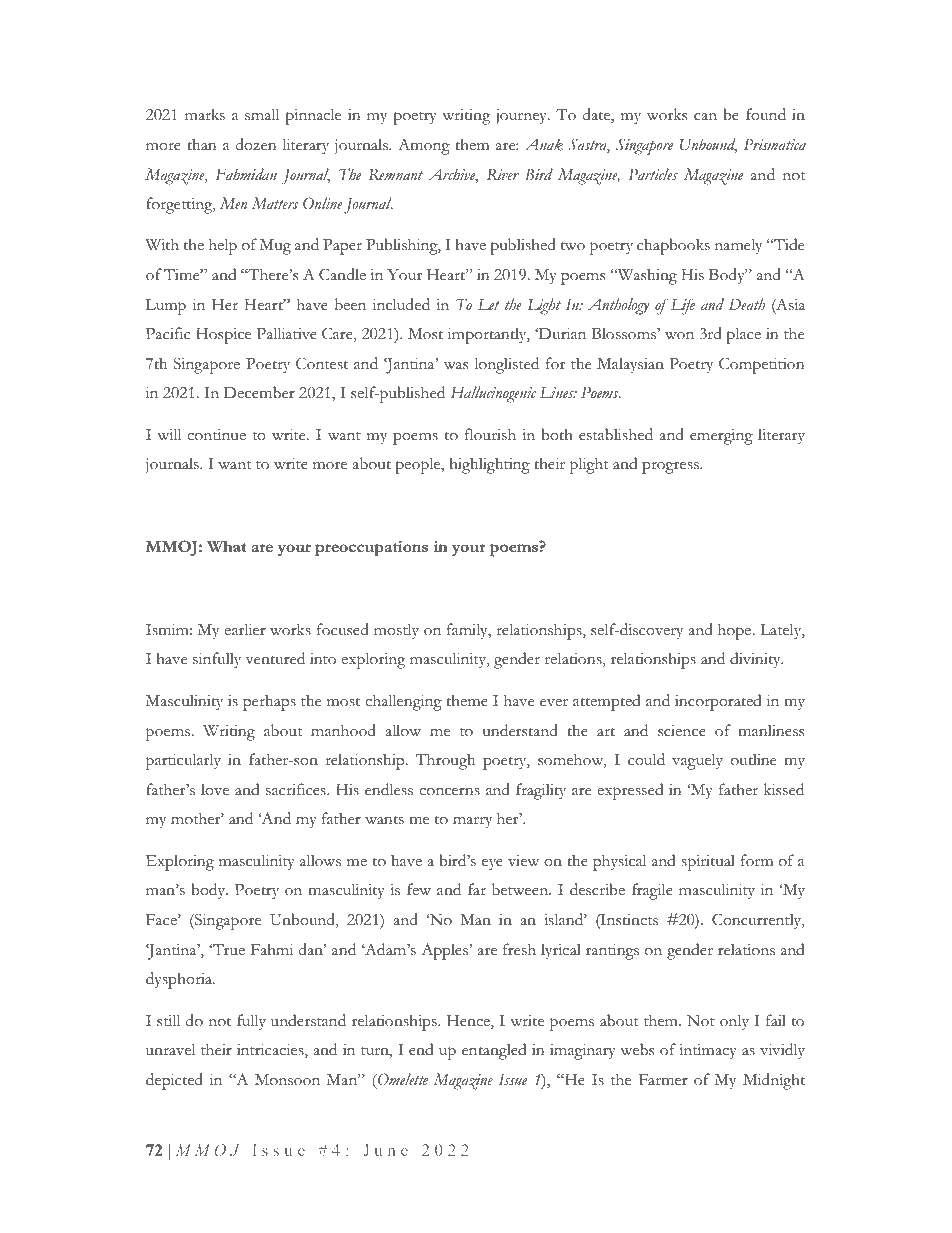 This page has width=952, height=1233. What do you see at coordinates (490, 434) in the page?
I see `flourish` at bounding box center [490, 434].
